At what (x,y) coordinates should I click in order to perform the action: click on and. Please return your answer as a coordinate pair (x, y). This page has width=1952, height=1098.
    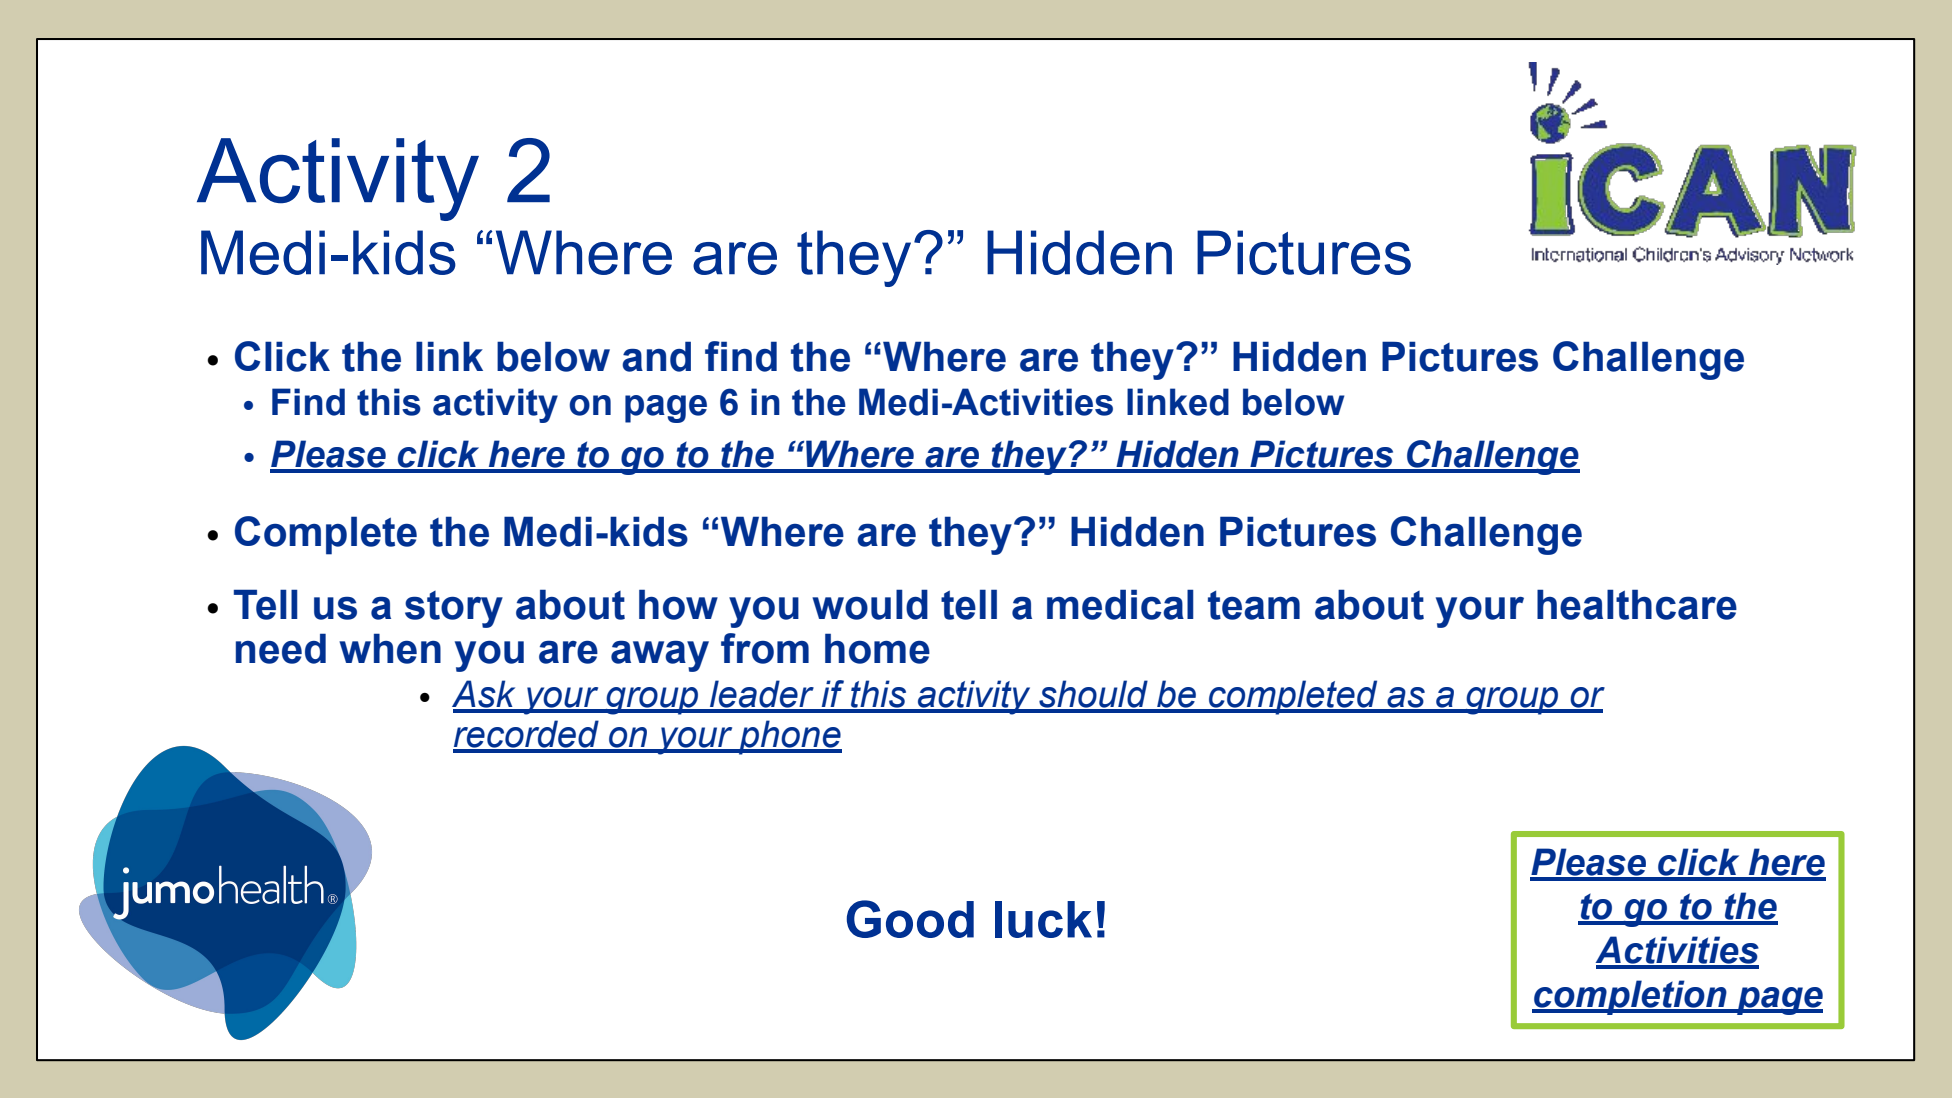
    Looking at the image, I should click on (656, 356).
